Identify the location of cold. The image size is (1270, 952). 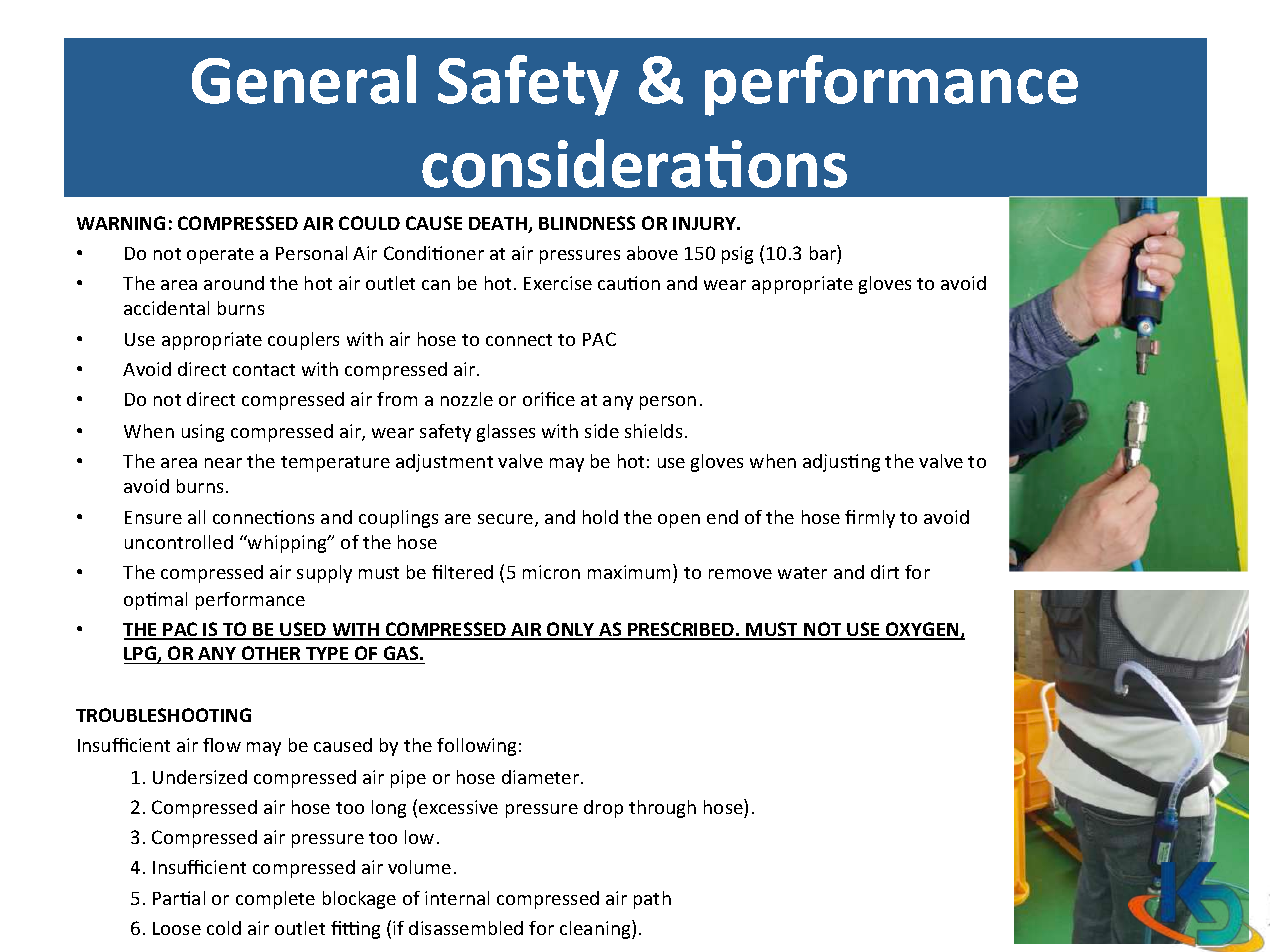
(224, 928).
